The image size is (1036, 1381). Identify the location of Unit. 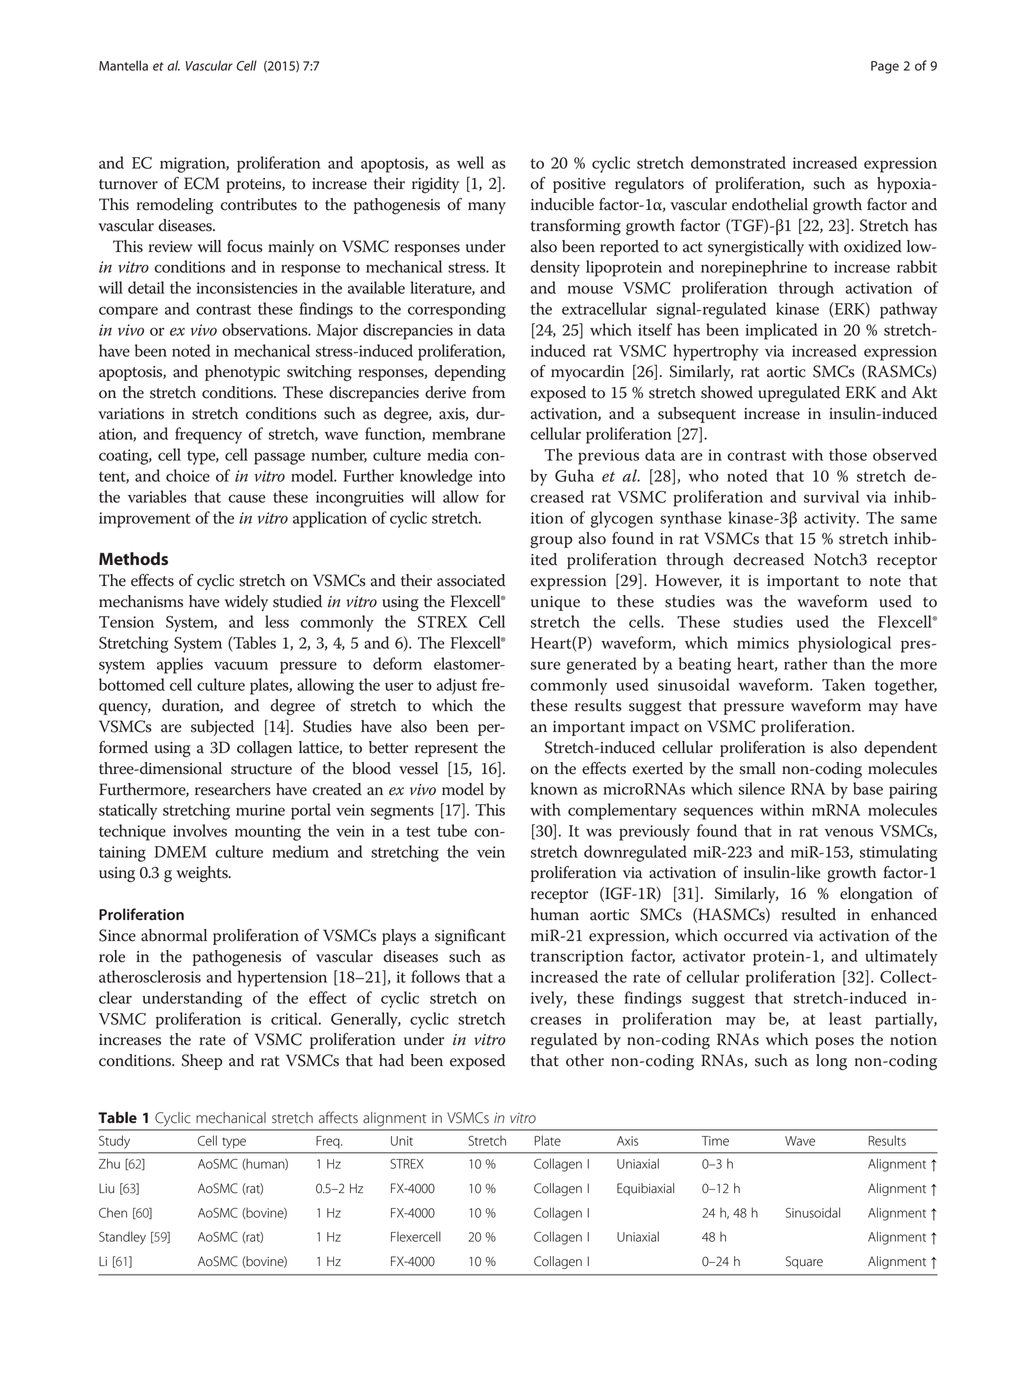
(402, 1141).
